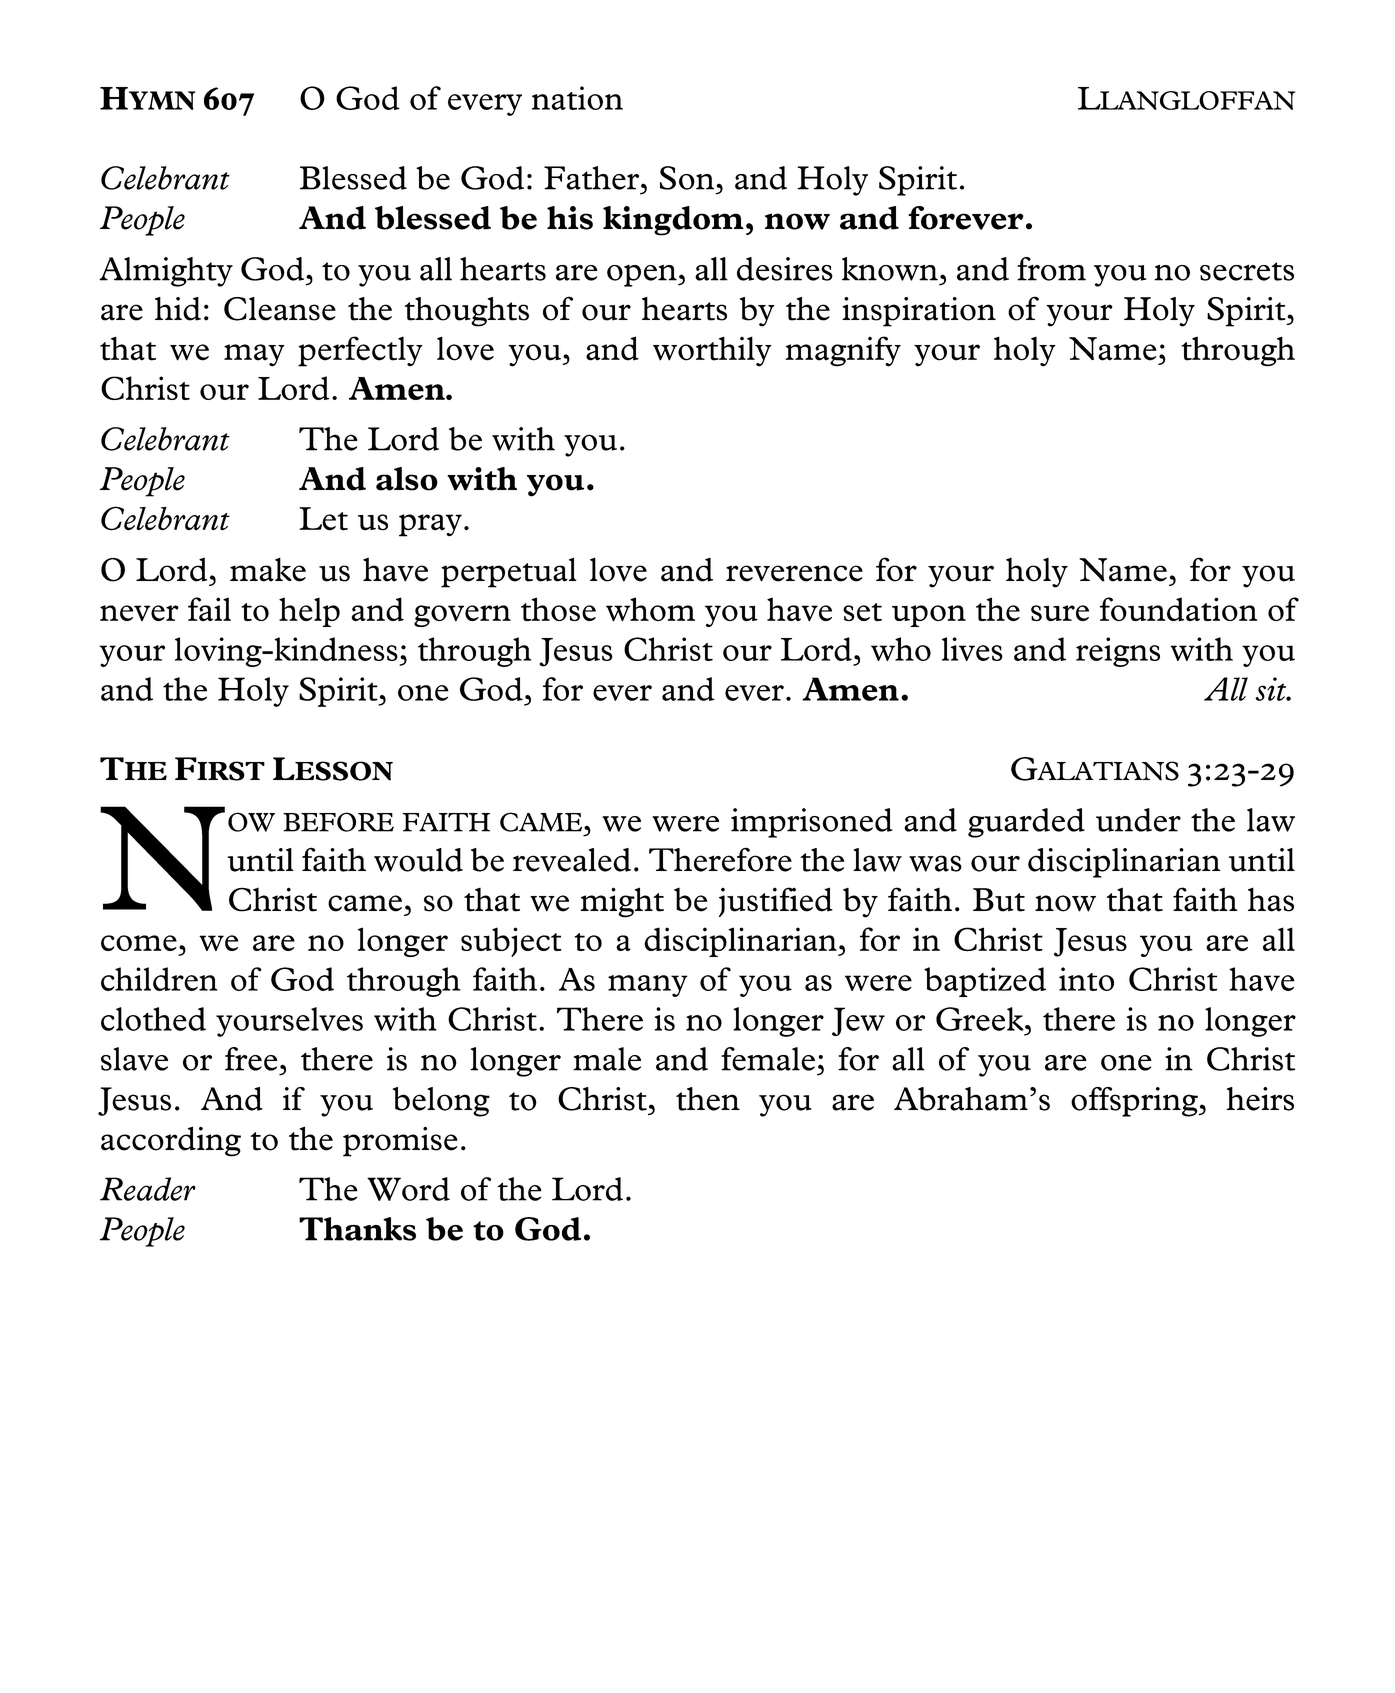 The image size is (1395, 1693). Describe the element at coordinates (357, 1229) in the screenshot. I see `Thanks` at that location.
